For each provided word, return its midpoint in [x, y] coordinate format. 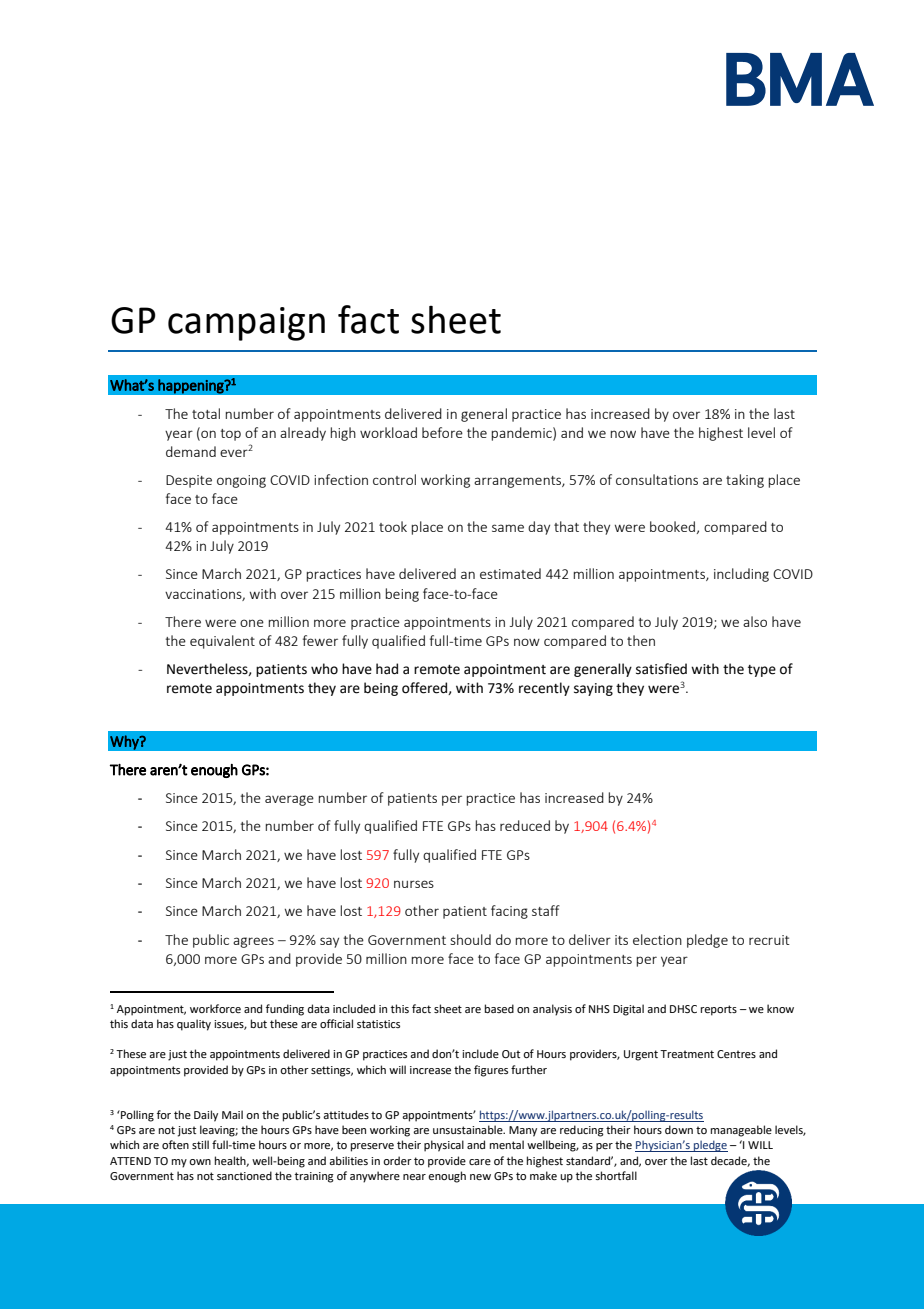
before [442, 432]
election [657, 939]
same [508, 528]
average [289, 800]
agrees [253, 942]
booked [672, 526]
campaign [246, 324]
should [470, 939]
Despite [189, 481]
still [200, 1144]
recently [544, 689]
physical [444, 1146]
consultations [657, 479]
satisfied [661, 669]
